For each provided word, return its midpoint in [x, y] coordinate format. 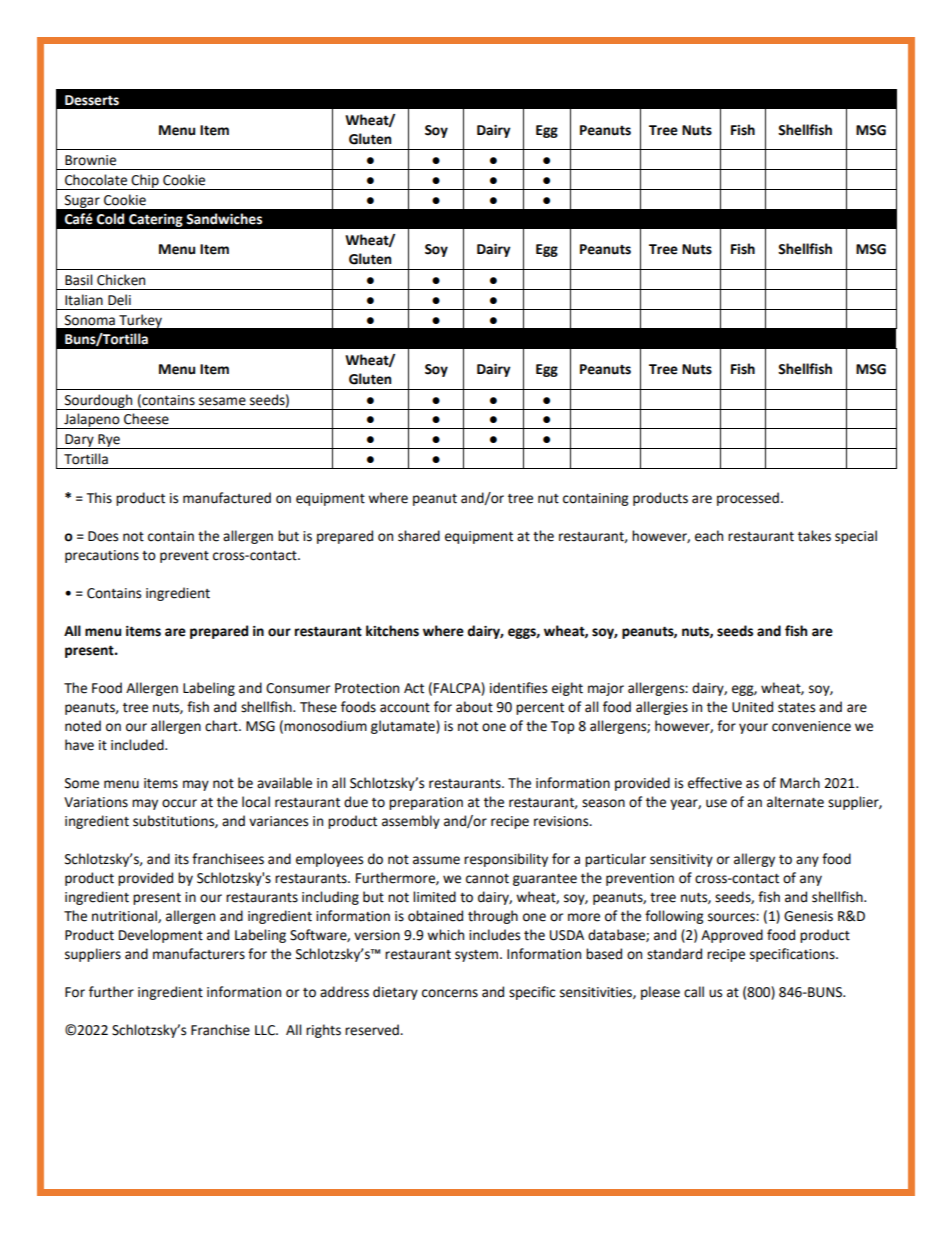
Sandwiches [224, 219]
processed [748, 499]
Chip [145, 182]
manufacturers [199, 954]
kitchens [392, 631]
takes [814, 536]
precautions [102, 556]
